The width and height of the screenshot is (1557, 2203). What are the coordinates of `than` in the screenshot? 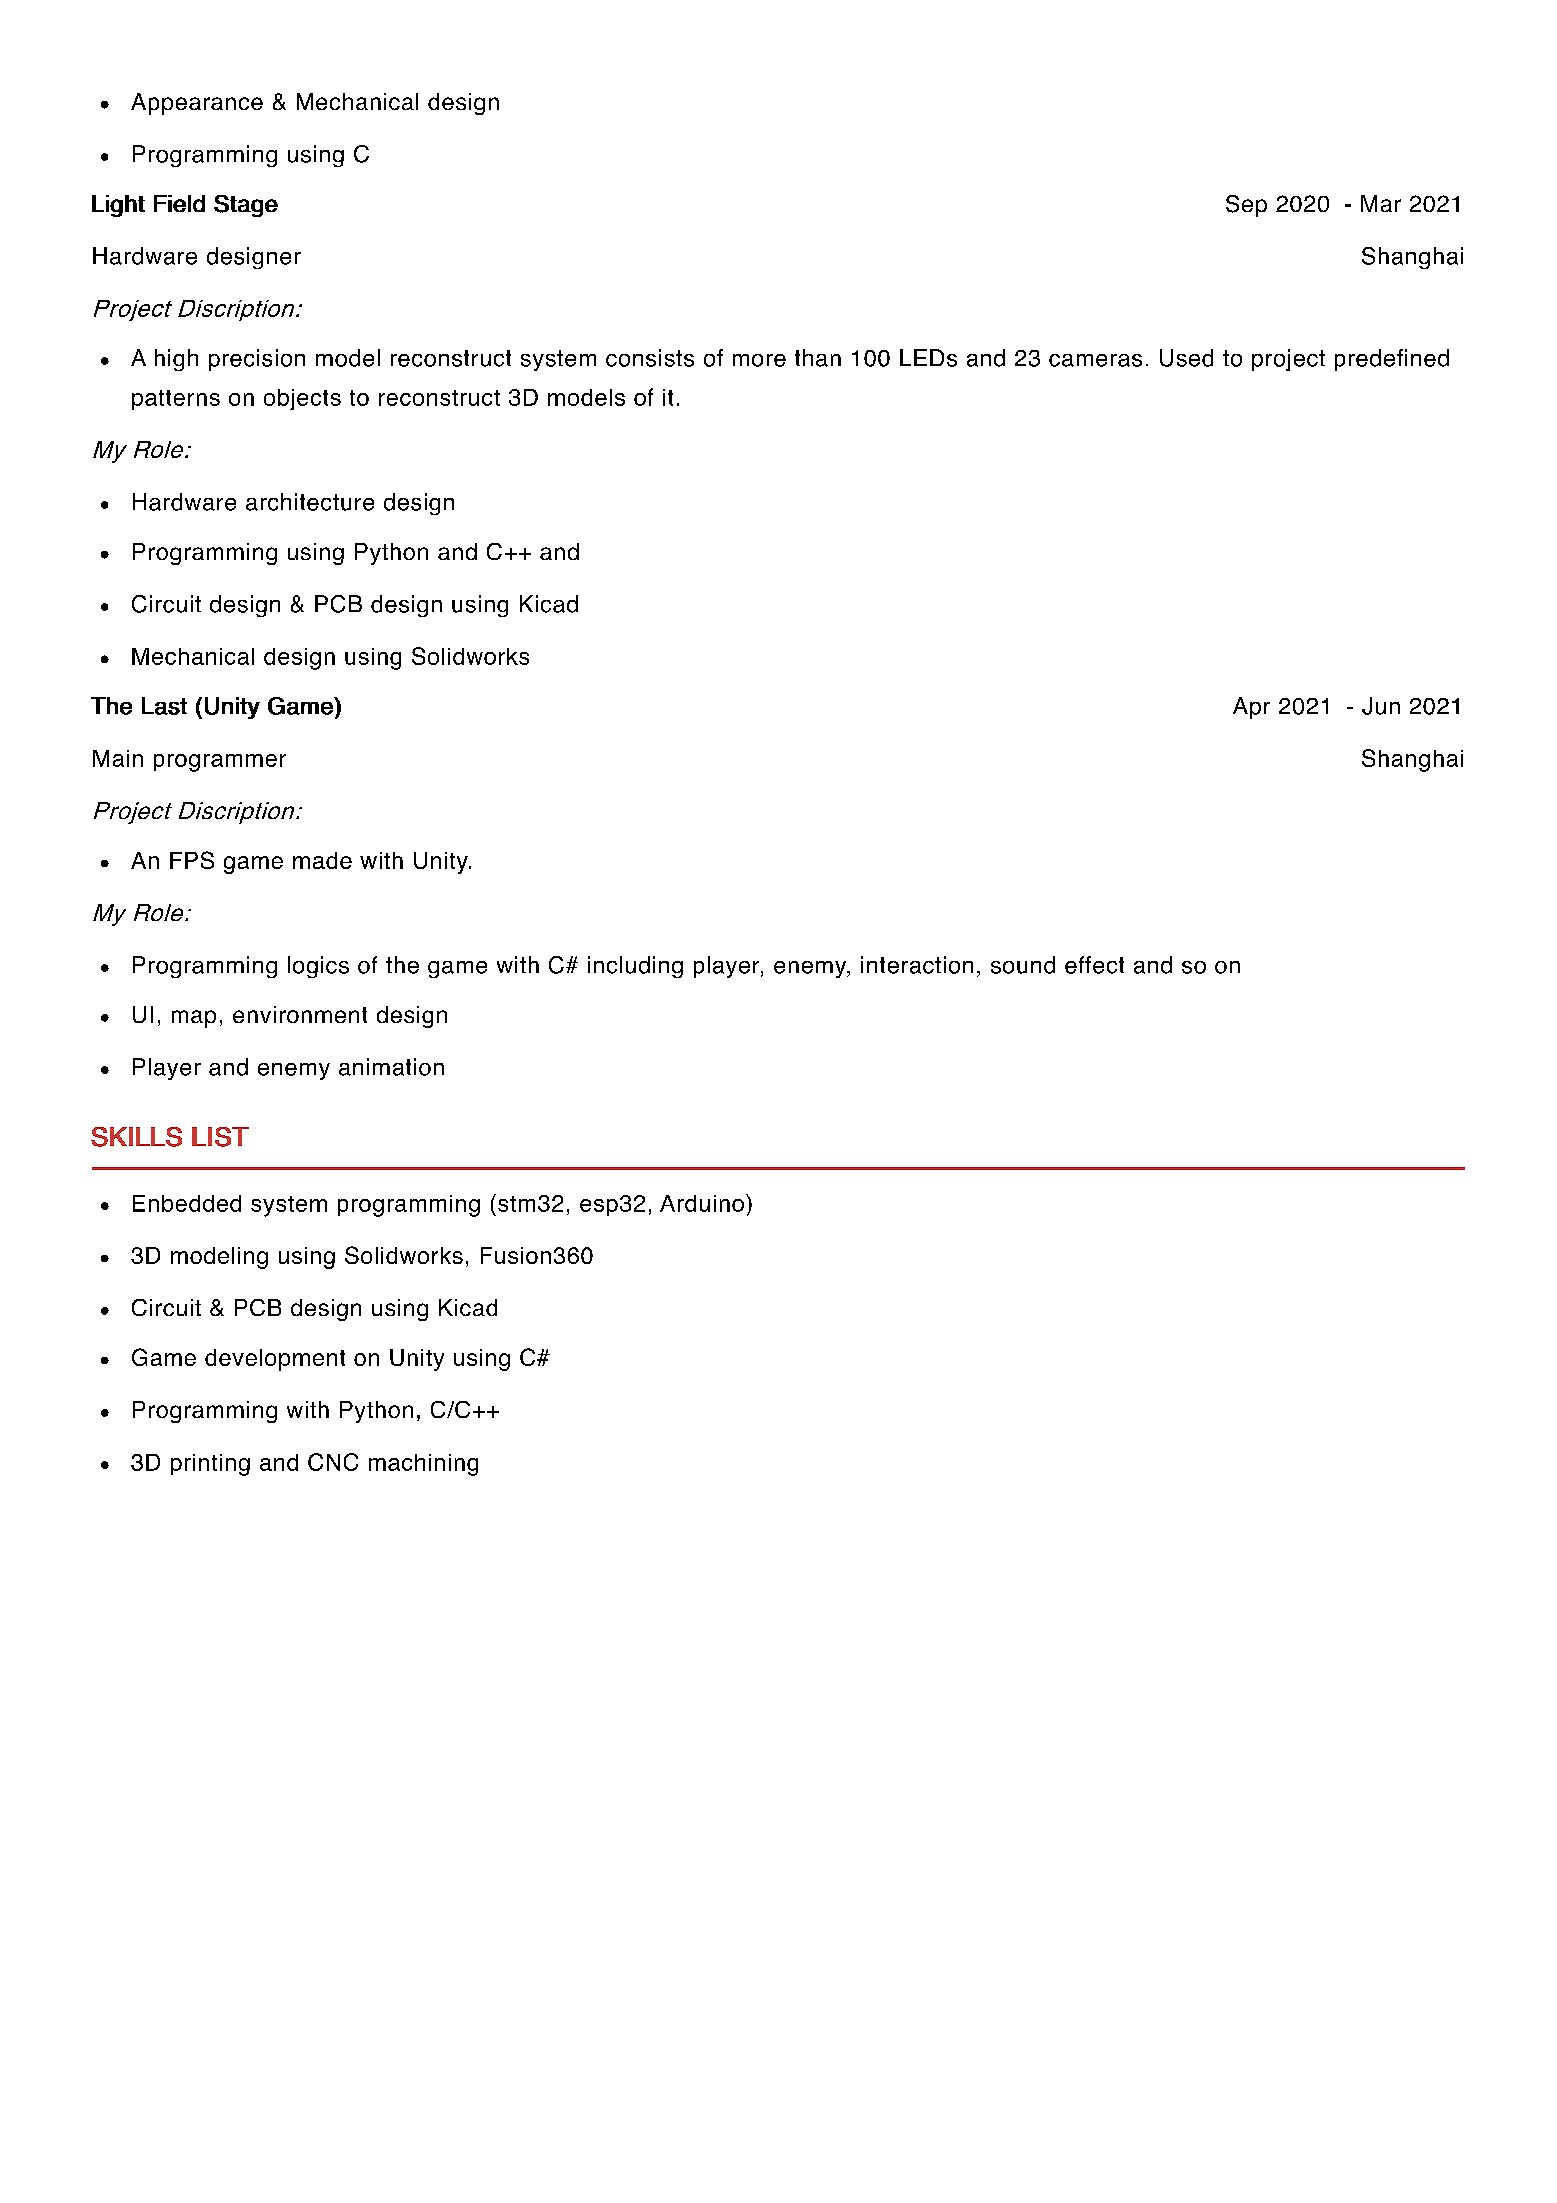 It's located at (818, 358).
